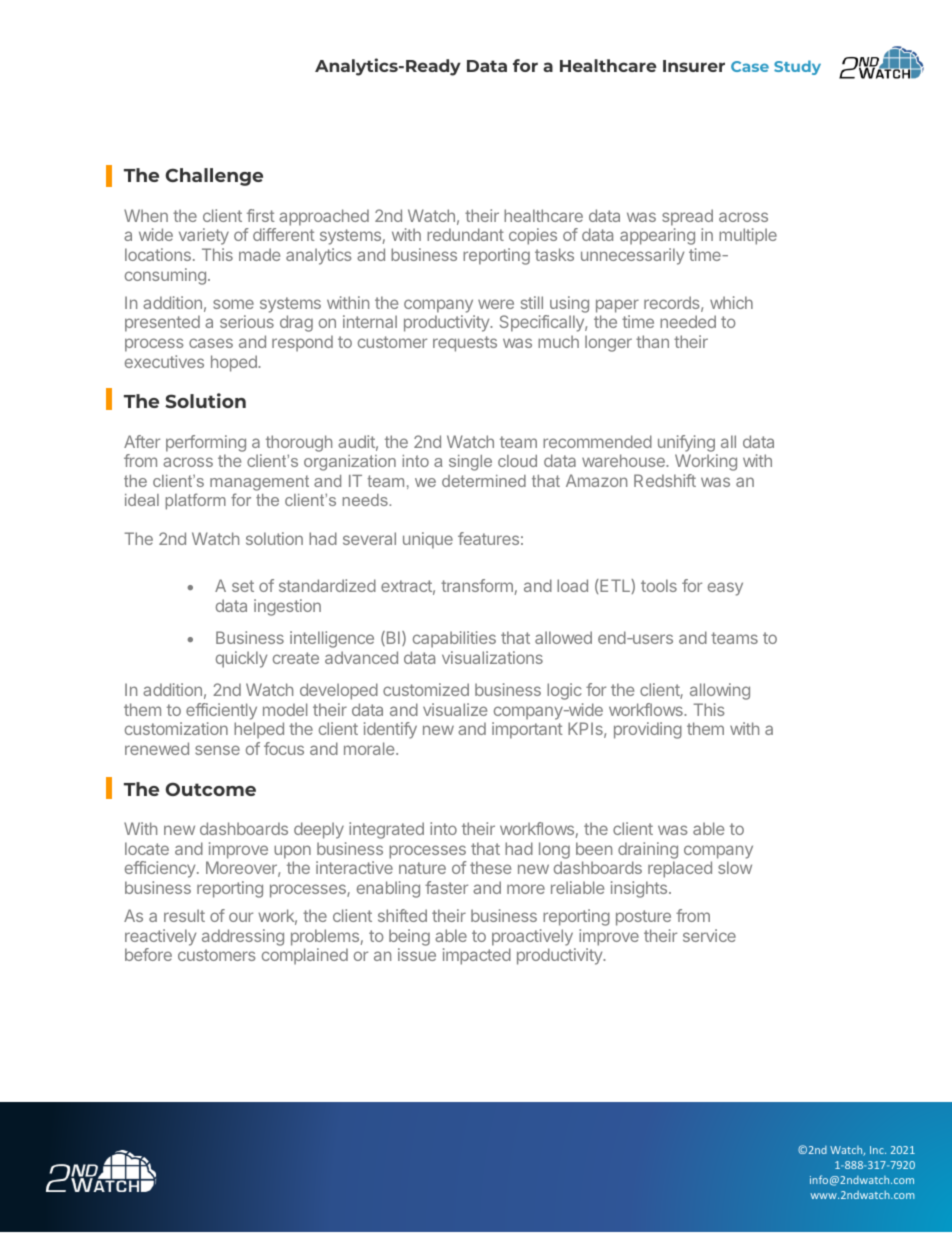  What do you see at coordinates (241, 917) in the screenshot?
I see `our` at bounding box center [241, 917].
